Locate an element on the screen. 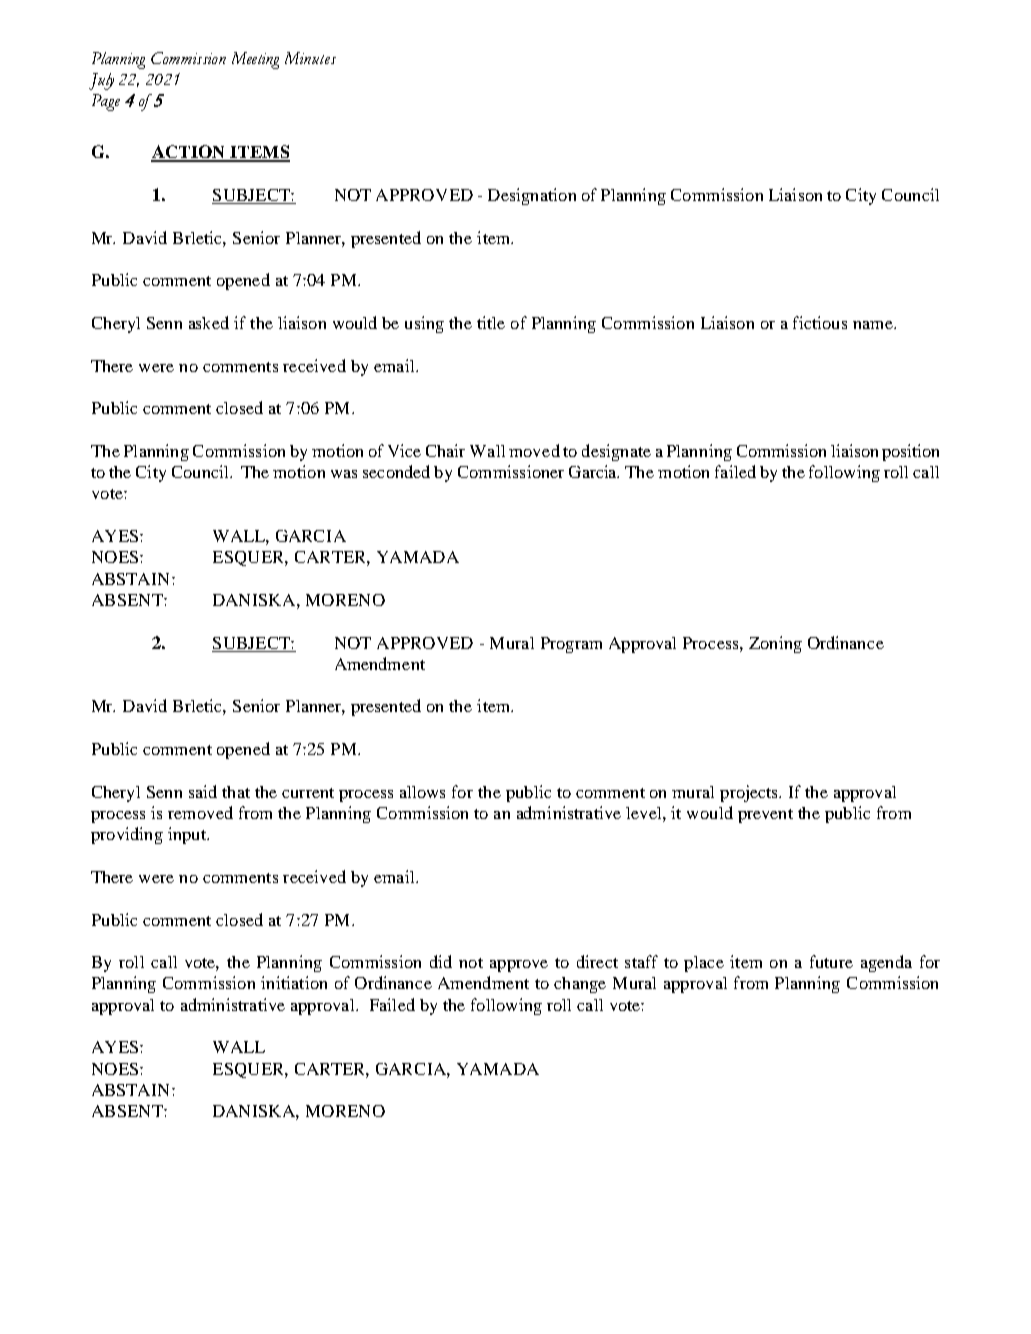 The image size is (1031, 1334). Designation is located at coordinates (532, 196).
